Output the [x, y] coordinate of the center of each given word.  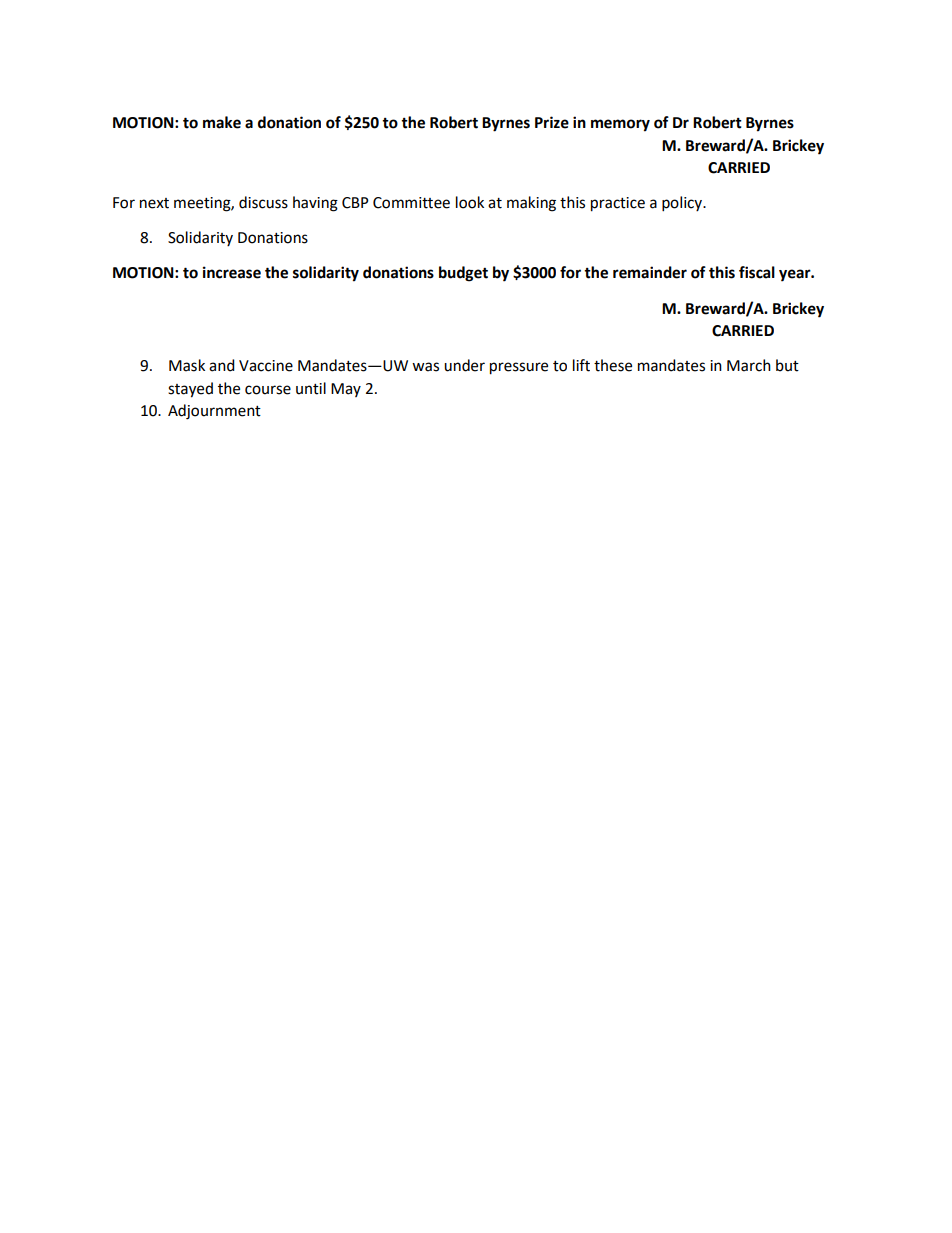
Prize [552, 122]
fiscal [757, 272]
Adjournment [214, 412]
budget [463, 274]
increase [232, 272]
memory [620, 125]
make [222, 122]
